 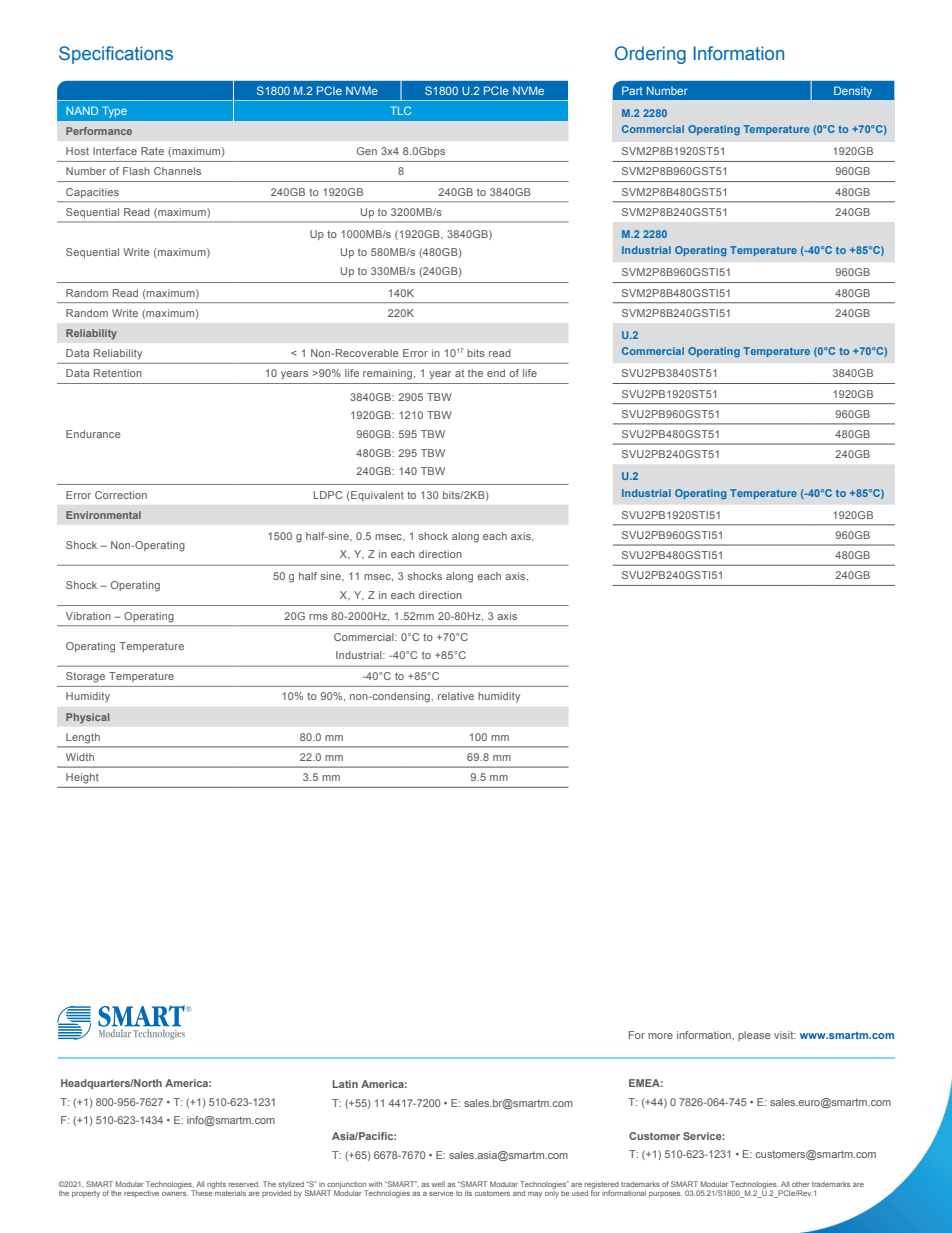 What do you see at coordinates (82, 778) in the screenshot?
I see `Height` at bounding box center [82, 778].
